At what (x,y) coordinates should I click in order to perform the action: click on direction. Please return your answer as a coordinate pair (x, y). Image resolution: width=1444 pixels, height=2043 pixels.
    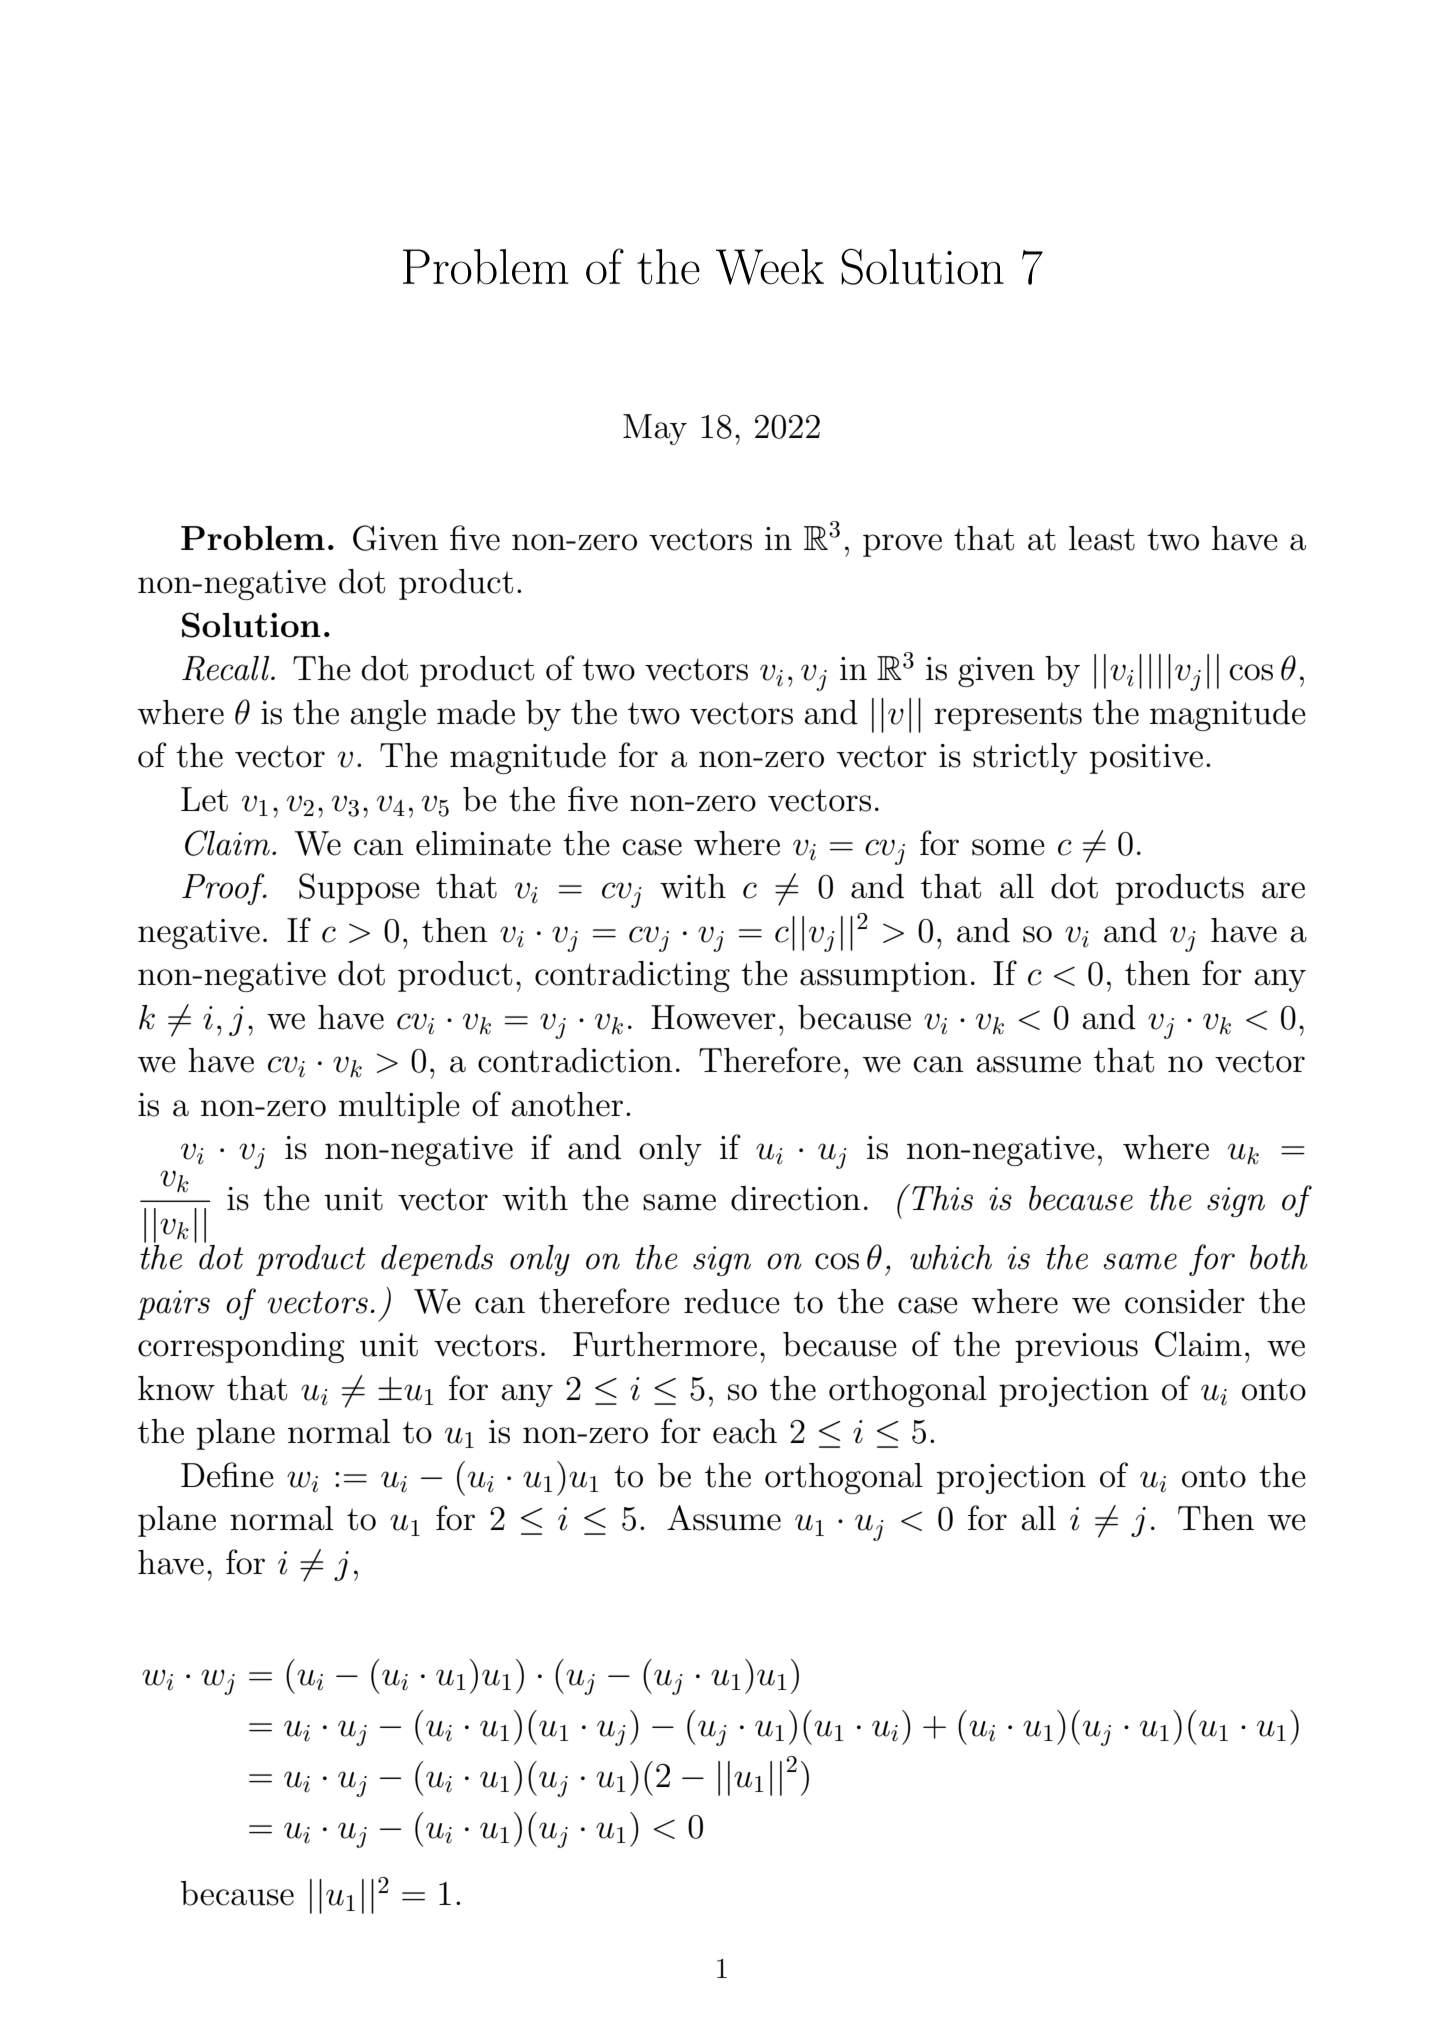
    Looking at the image, I should click on (796, 1198).
